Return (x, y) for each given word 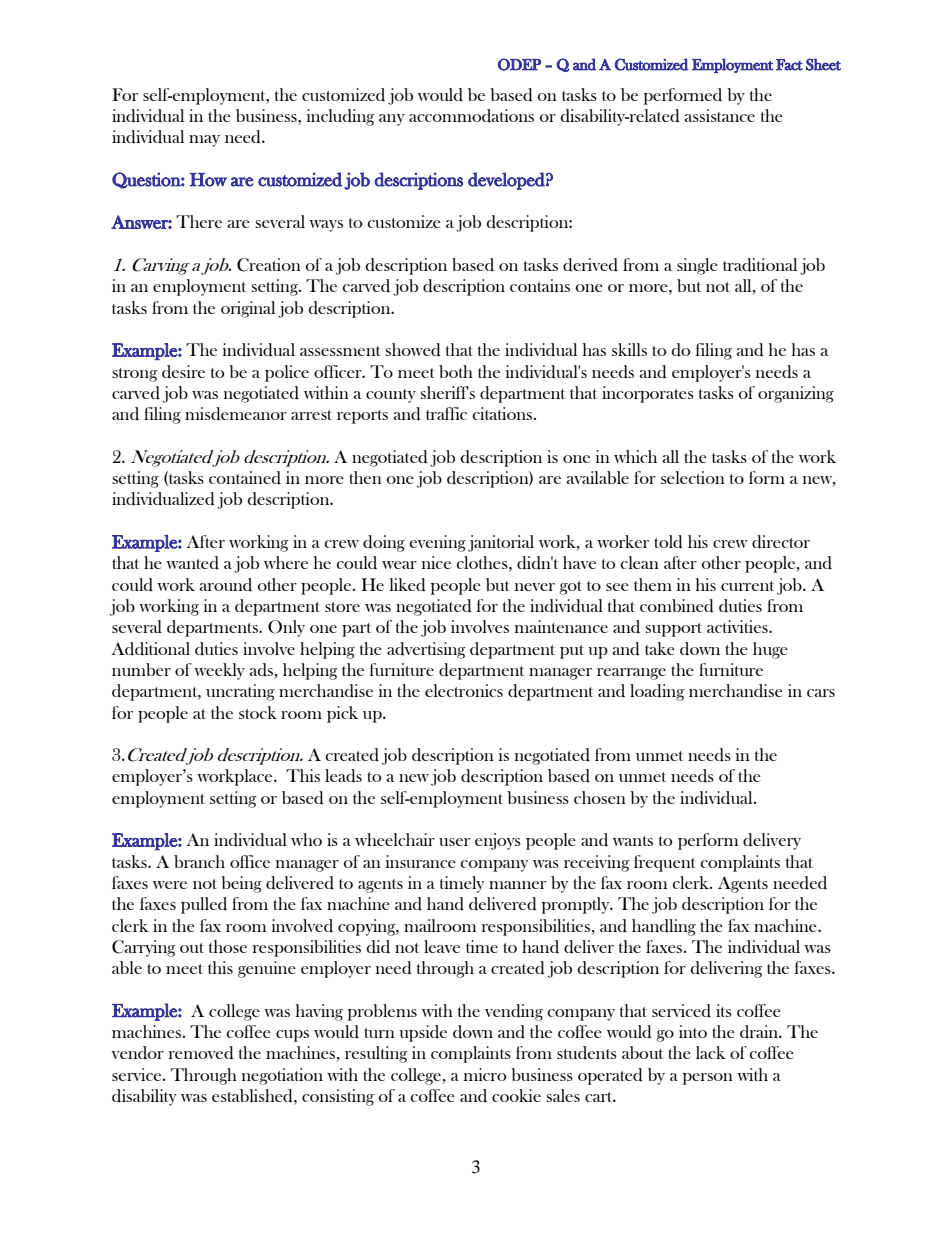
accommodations (471, 116)
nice (436, 562)
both (456, 371)
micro (485, 1074)
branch (199, 861)
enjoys (498, 841)
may (204, 141)
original (248, 309)
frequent (665, 863)
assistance (720, 115)
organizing (796, 394)
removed (201, 1053)
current (747, 586)
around (226, 585)
